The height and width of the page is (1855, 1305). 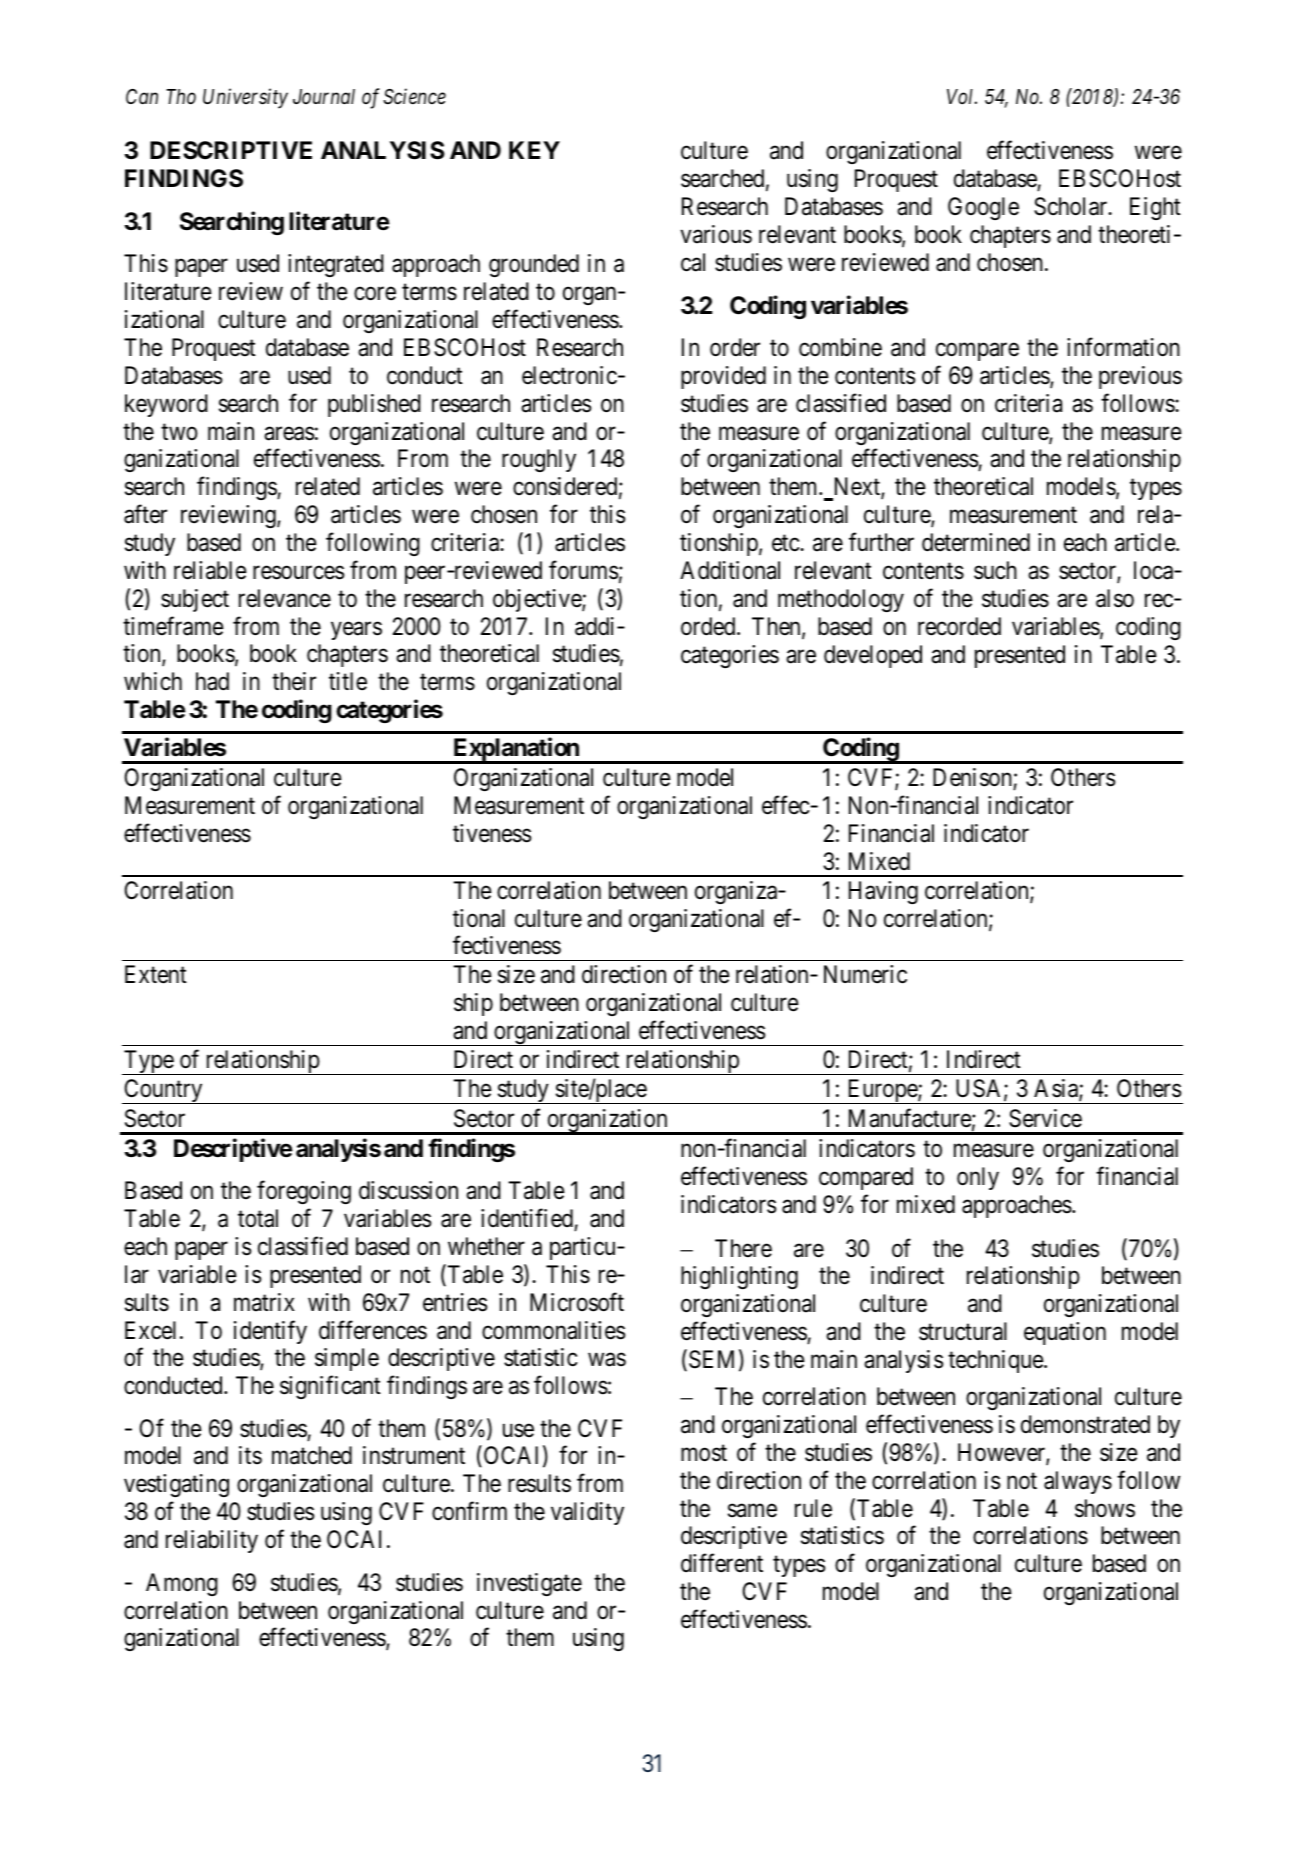 I want to click on Vol, so click(x=962, y=97).
